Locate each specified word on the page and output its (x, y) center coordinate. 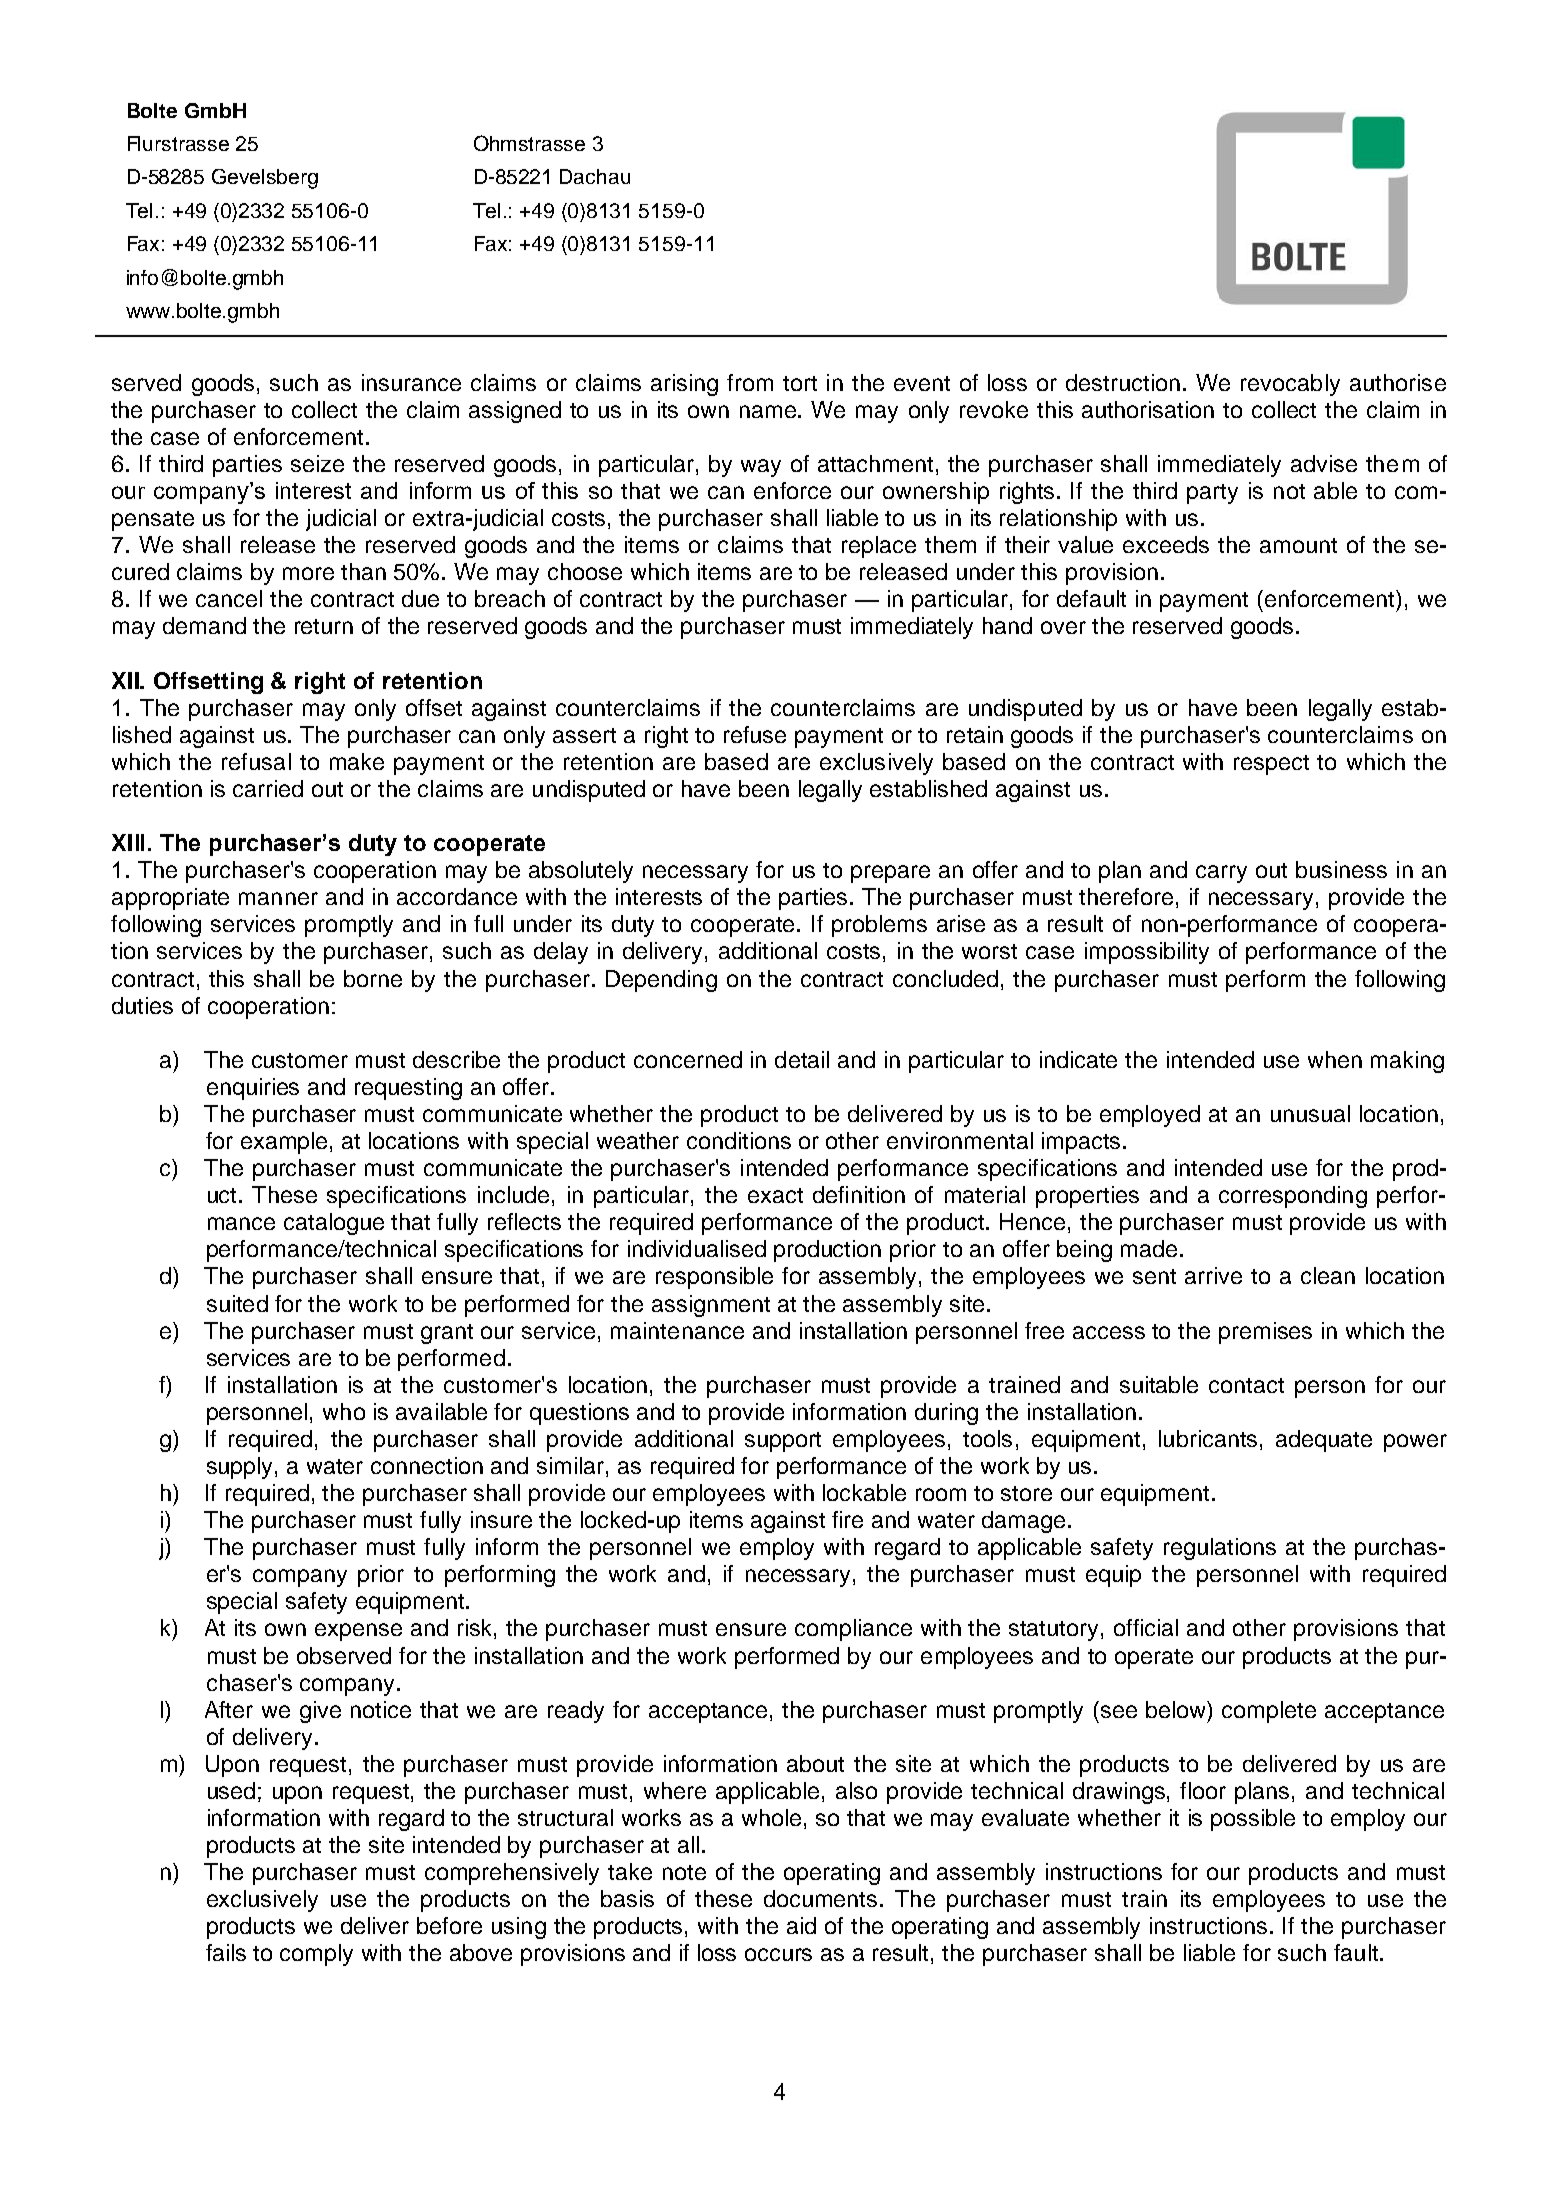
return (324, 626)
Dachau (595, 176)
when (1335, 1059)
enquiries (253, 1089)
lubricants (1208, 1438)
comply (316, 1955)
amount (1298, 545)
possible (1253, 1820)
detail (802, 1059)
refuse (755, 734)
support (783, 1442)
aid (801, 1925)
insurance (411, 382)
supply (241, 1468)
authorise (1398, 382)
